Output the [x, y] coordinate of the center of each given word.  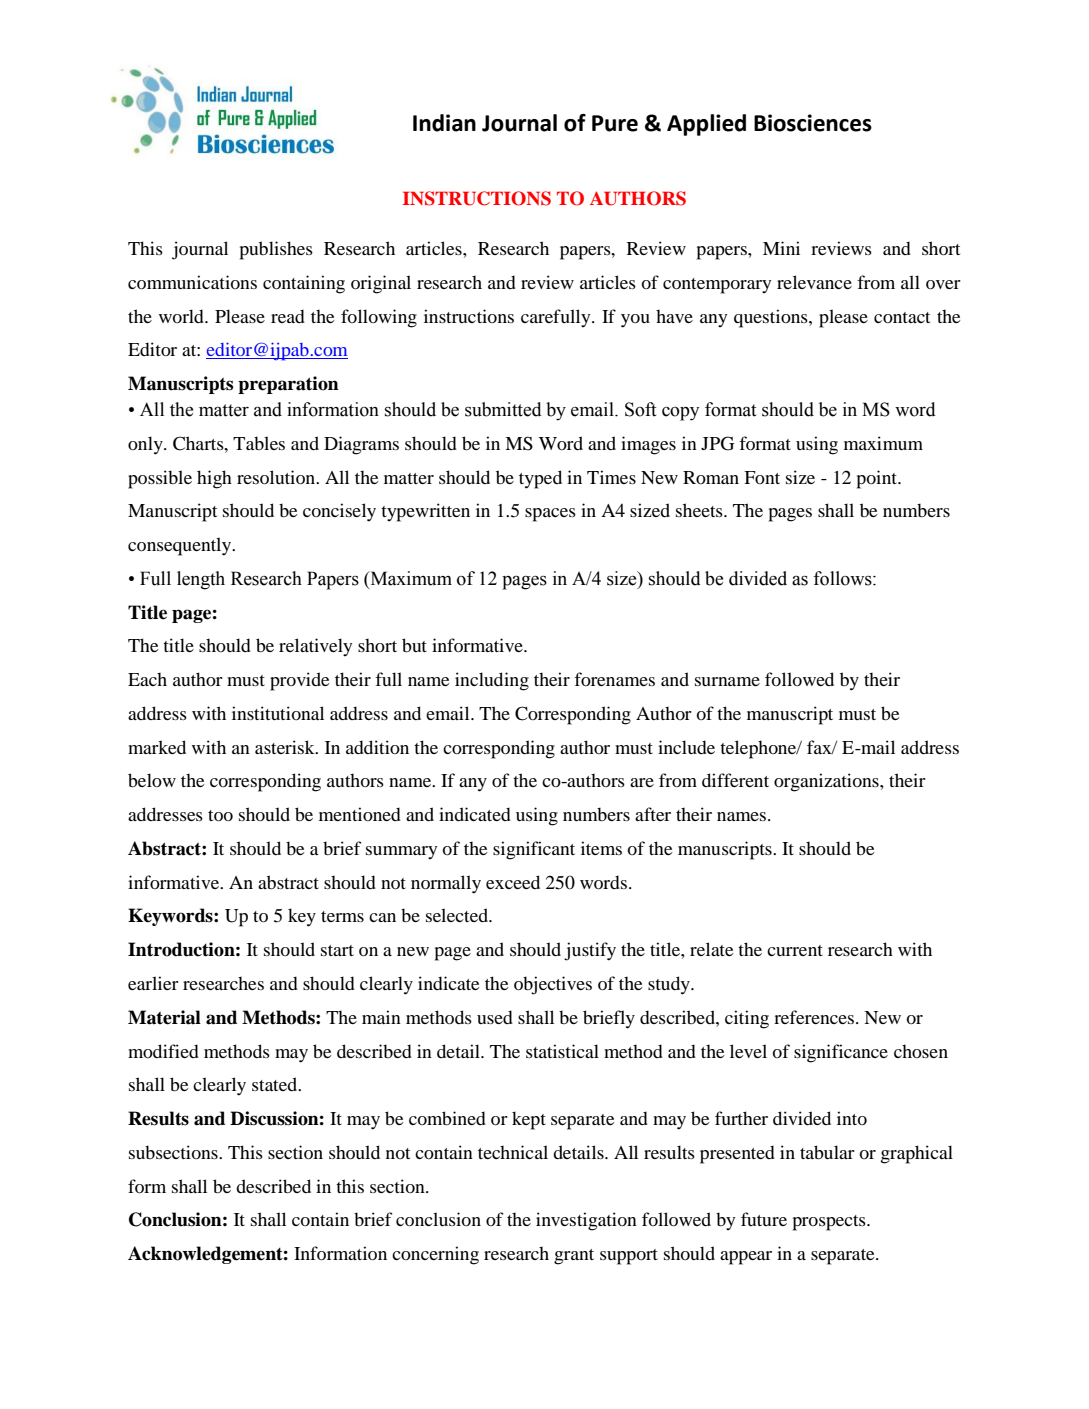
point [878, 479]
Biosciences [813, 123]
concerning [435, 1255]
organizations [827, 782]
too [220, 815]
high [214, 479]
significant [534, 850]
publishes [276, 250]
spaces [550, 515]
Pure [615, 123]
